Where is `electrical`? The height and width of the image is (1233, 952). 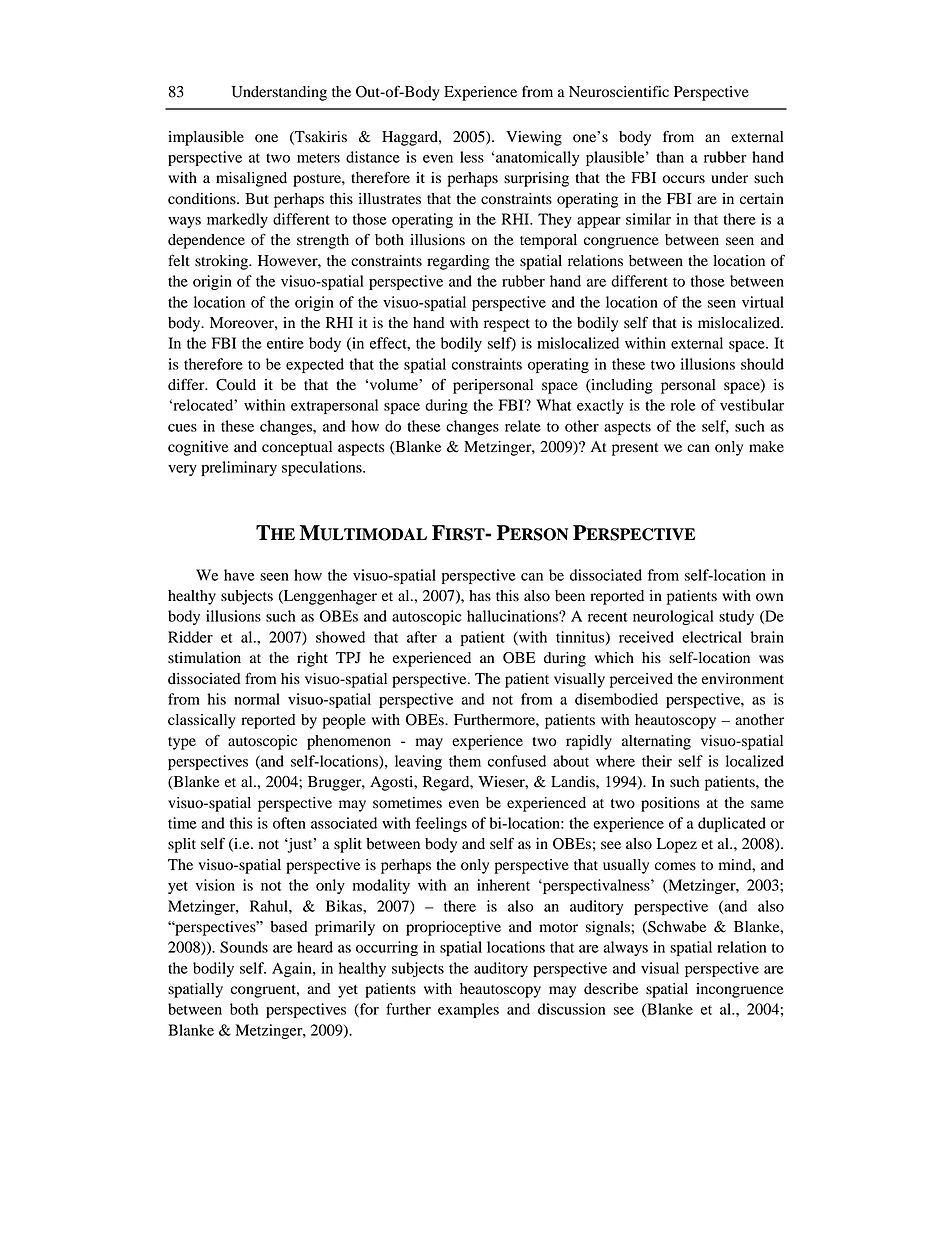
electrical is located at coordinates (712, 637).
